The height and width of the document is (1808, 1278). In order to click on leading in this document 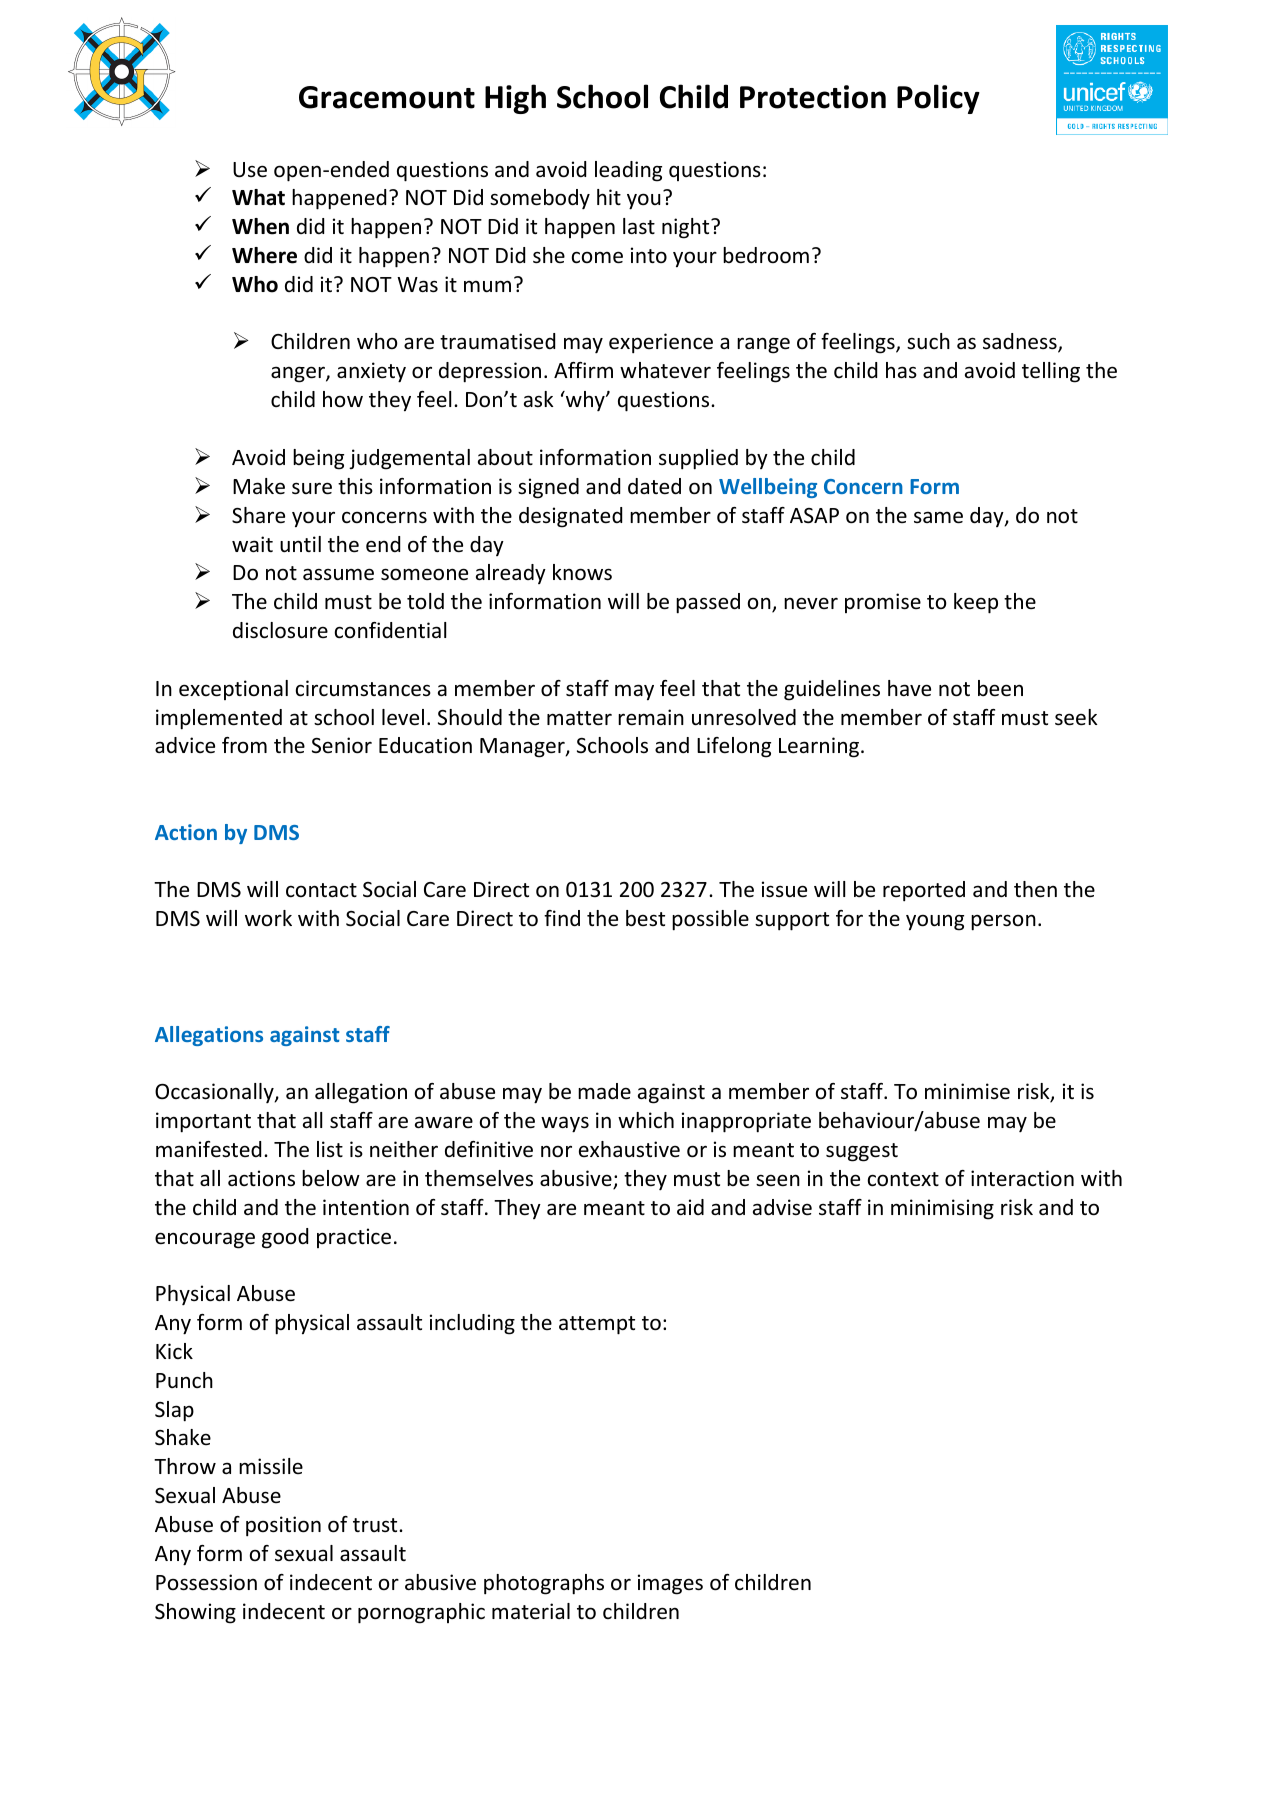, I will do `click(628, 171)`.
